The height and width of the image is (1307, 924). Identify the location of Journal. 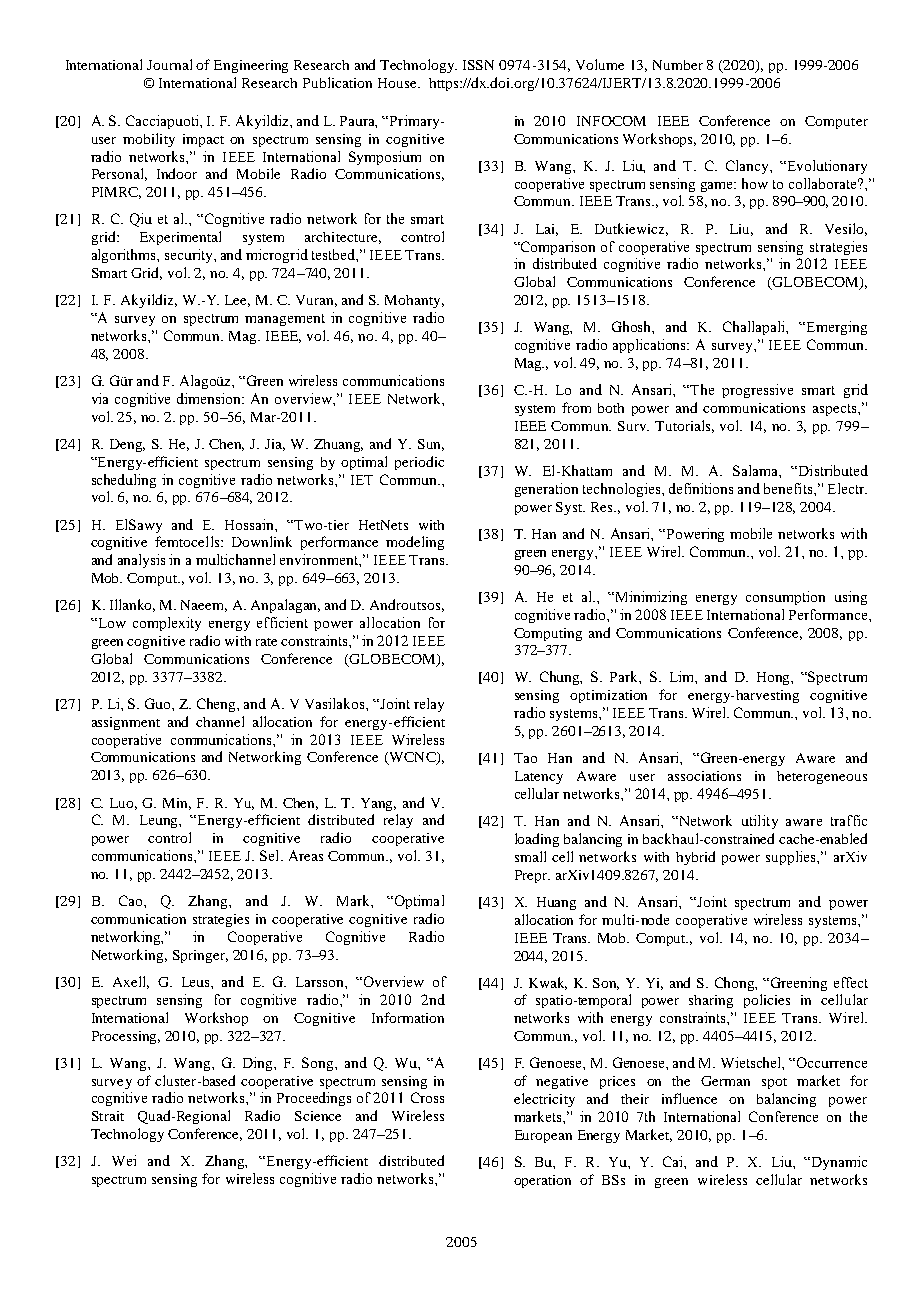
(169, 64).
